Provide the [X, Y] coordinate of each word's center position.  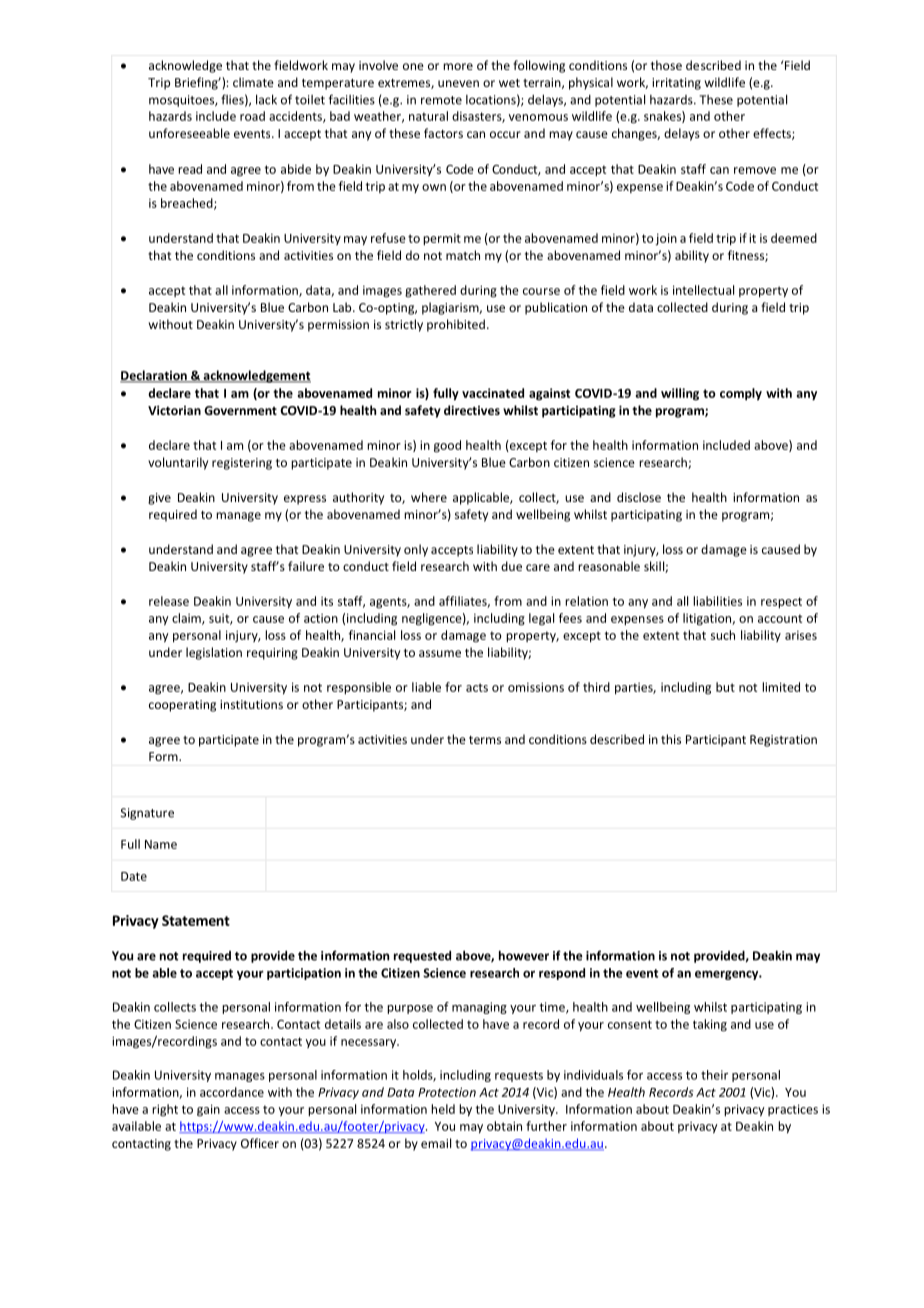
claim [187, 619]
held [443, 1109]
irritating [676, 84]
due [511, 566]
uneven [458, 83]
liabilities [717, 601]
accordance [232, 1092]
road [252, 116]
